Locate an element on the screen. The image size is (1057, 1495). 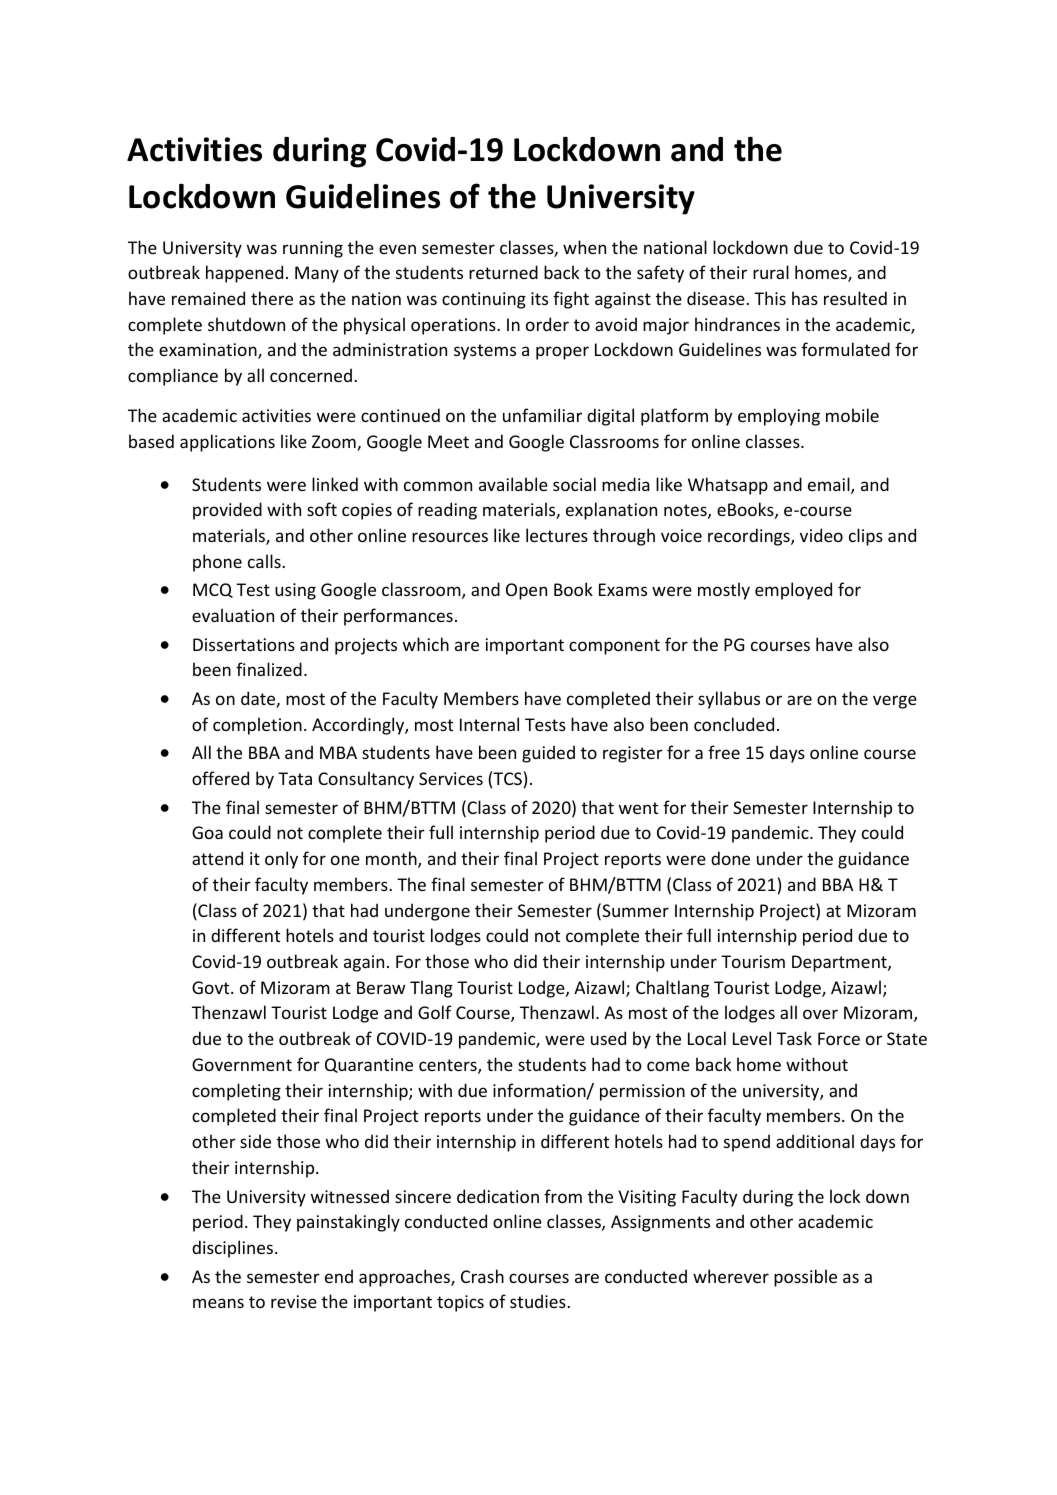
disciplines is located at coordinates (232, 1249).
